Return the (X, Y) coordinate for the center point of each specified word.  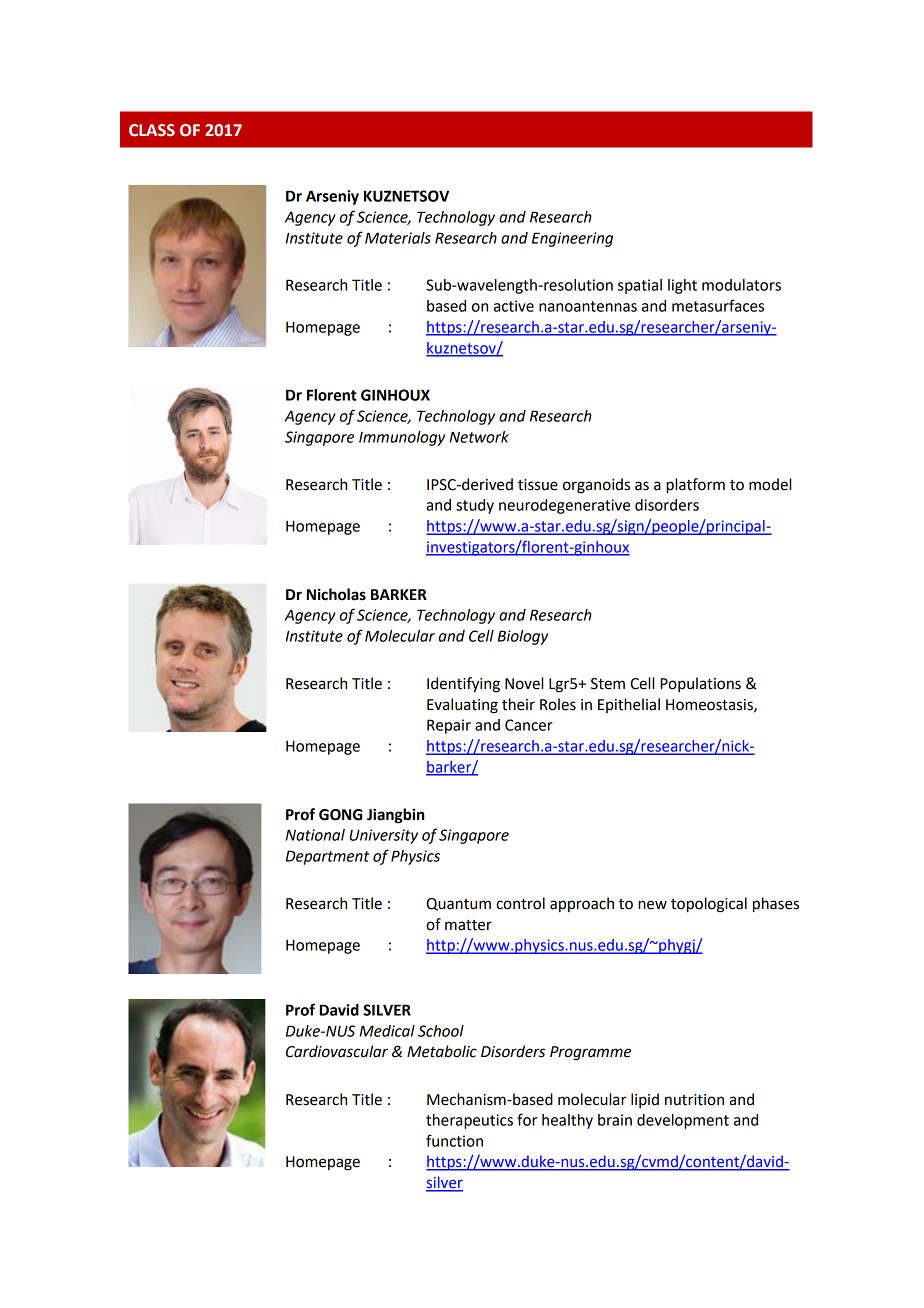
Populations (700, 684)
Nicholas (336, 594)
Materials (398, 238)
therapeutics (469, 1121)
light (682, 286)
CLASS (152, 130)
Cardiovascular (337, 1051)
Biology (523, 637)
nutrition (694, 1100)
